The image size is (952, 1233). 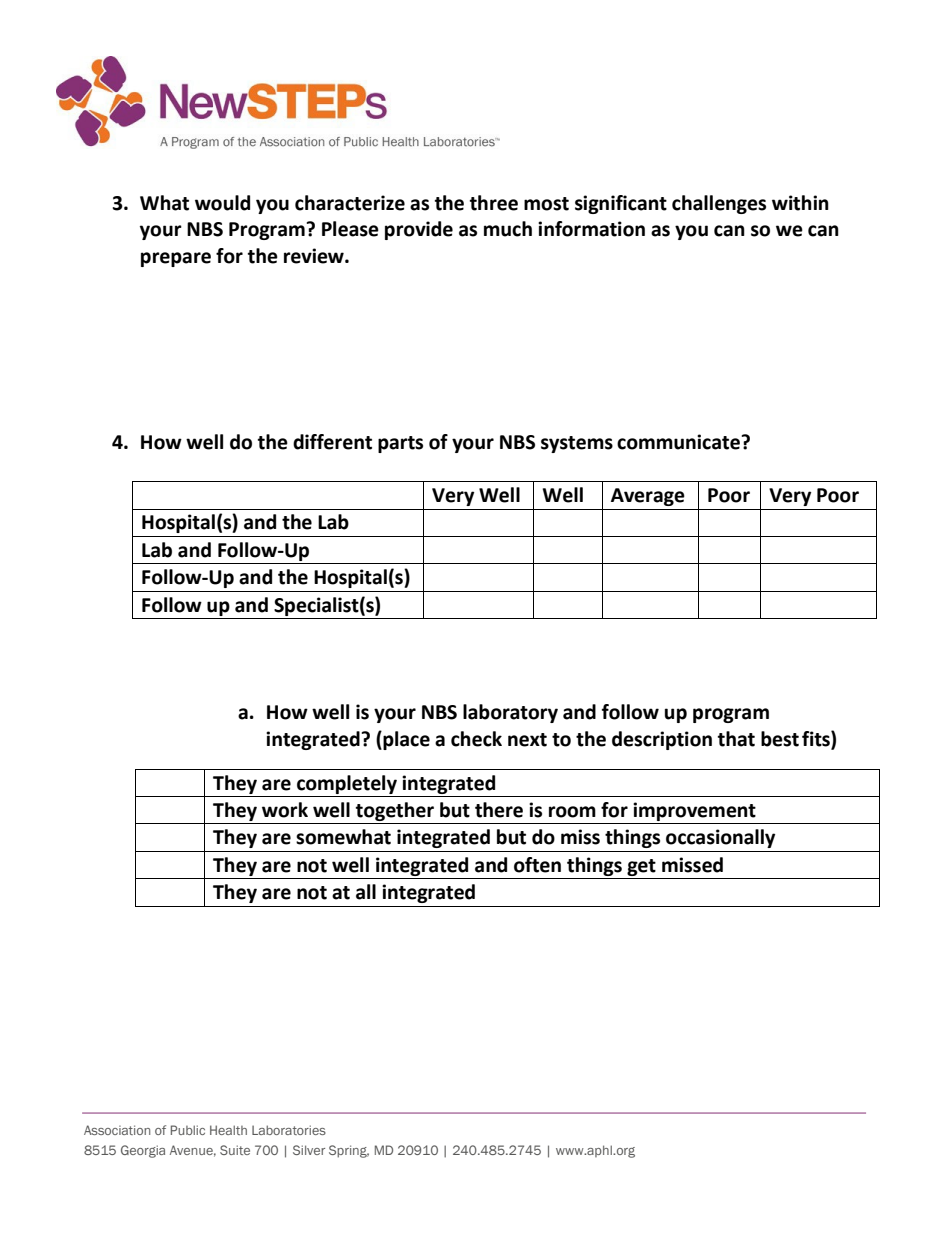 I want to click on prepare, so click(x=176, y=259).
